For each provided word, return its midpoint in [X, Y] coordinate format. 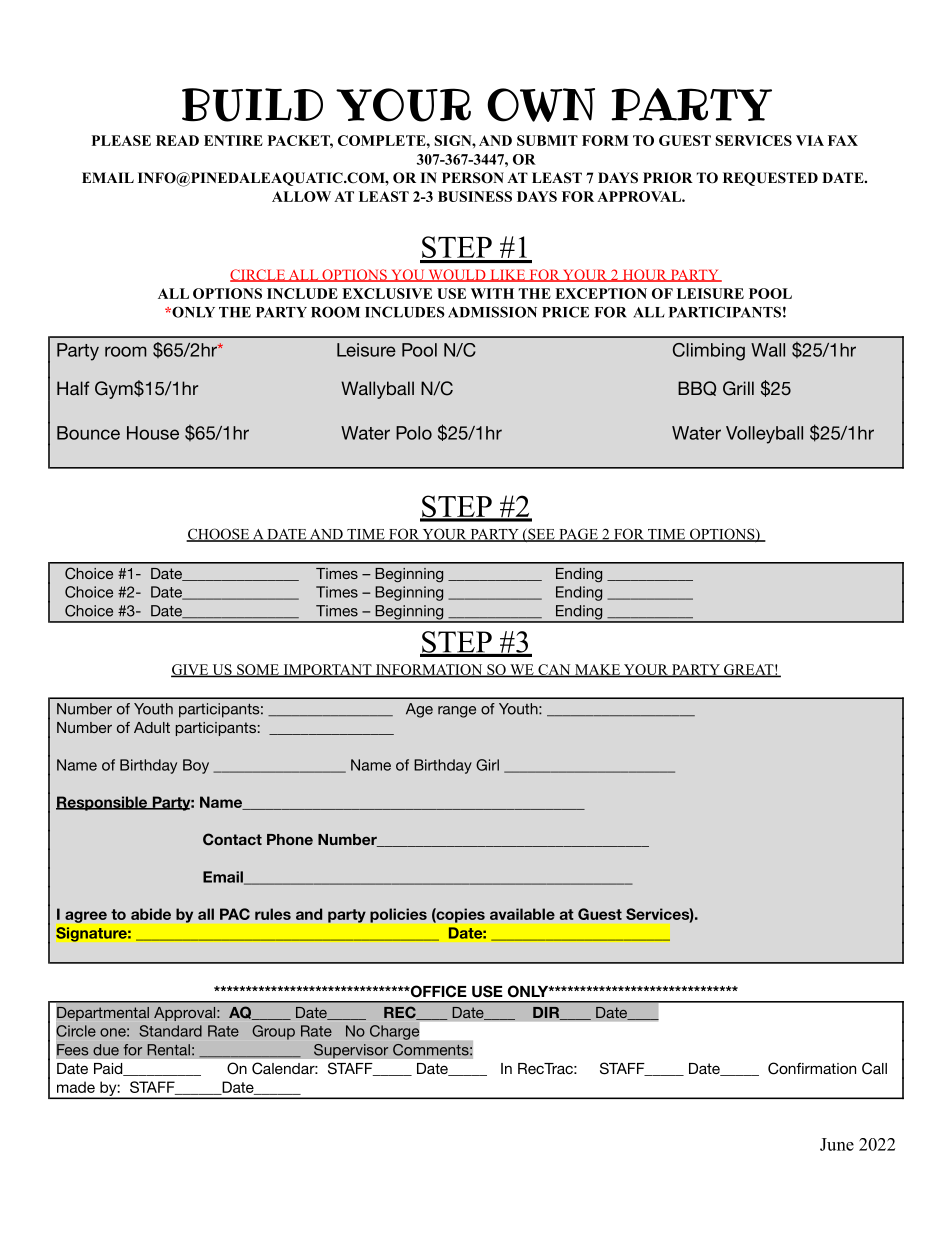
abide [151, 914]
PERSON [473, 178]
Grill [738, 388]
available [522, 914]
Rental [168, 1050]
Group [273, 1032]
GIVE [191, 670]
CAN [554, 670]
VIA [810, 140]
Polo [414, 433]
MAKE [597, 670]
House [153, 433]
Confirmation [812, 1068]
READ [177, 140]
